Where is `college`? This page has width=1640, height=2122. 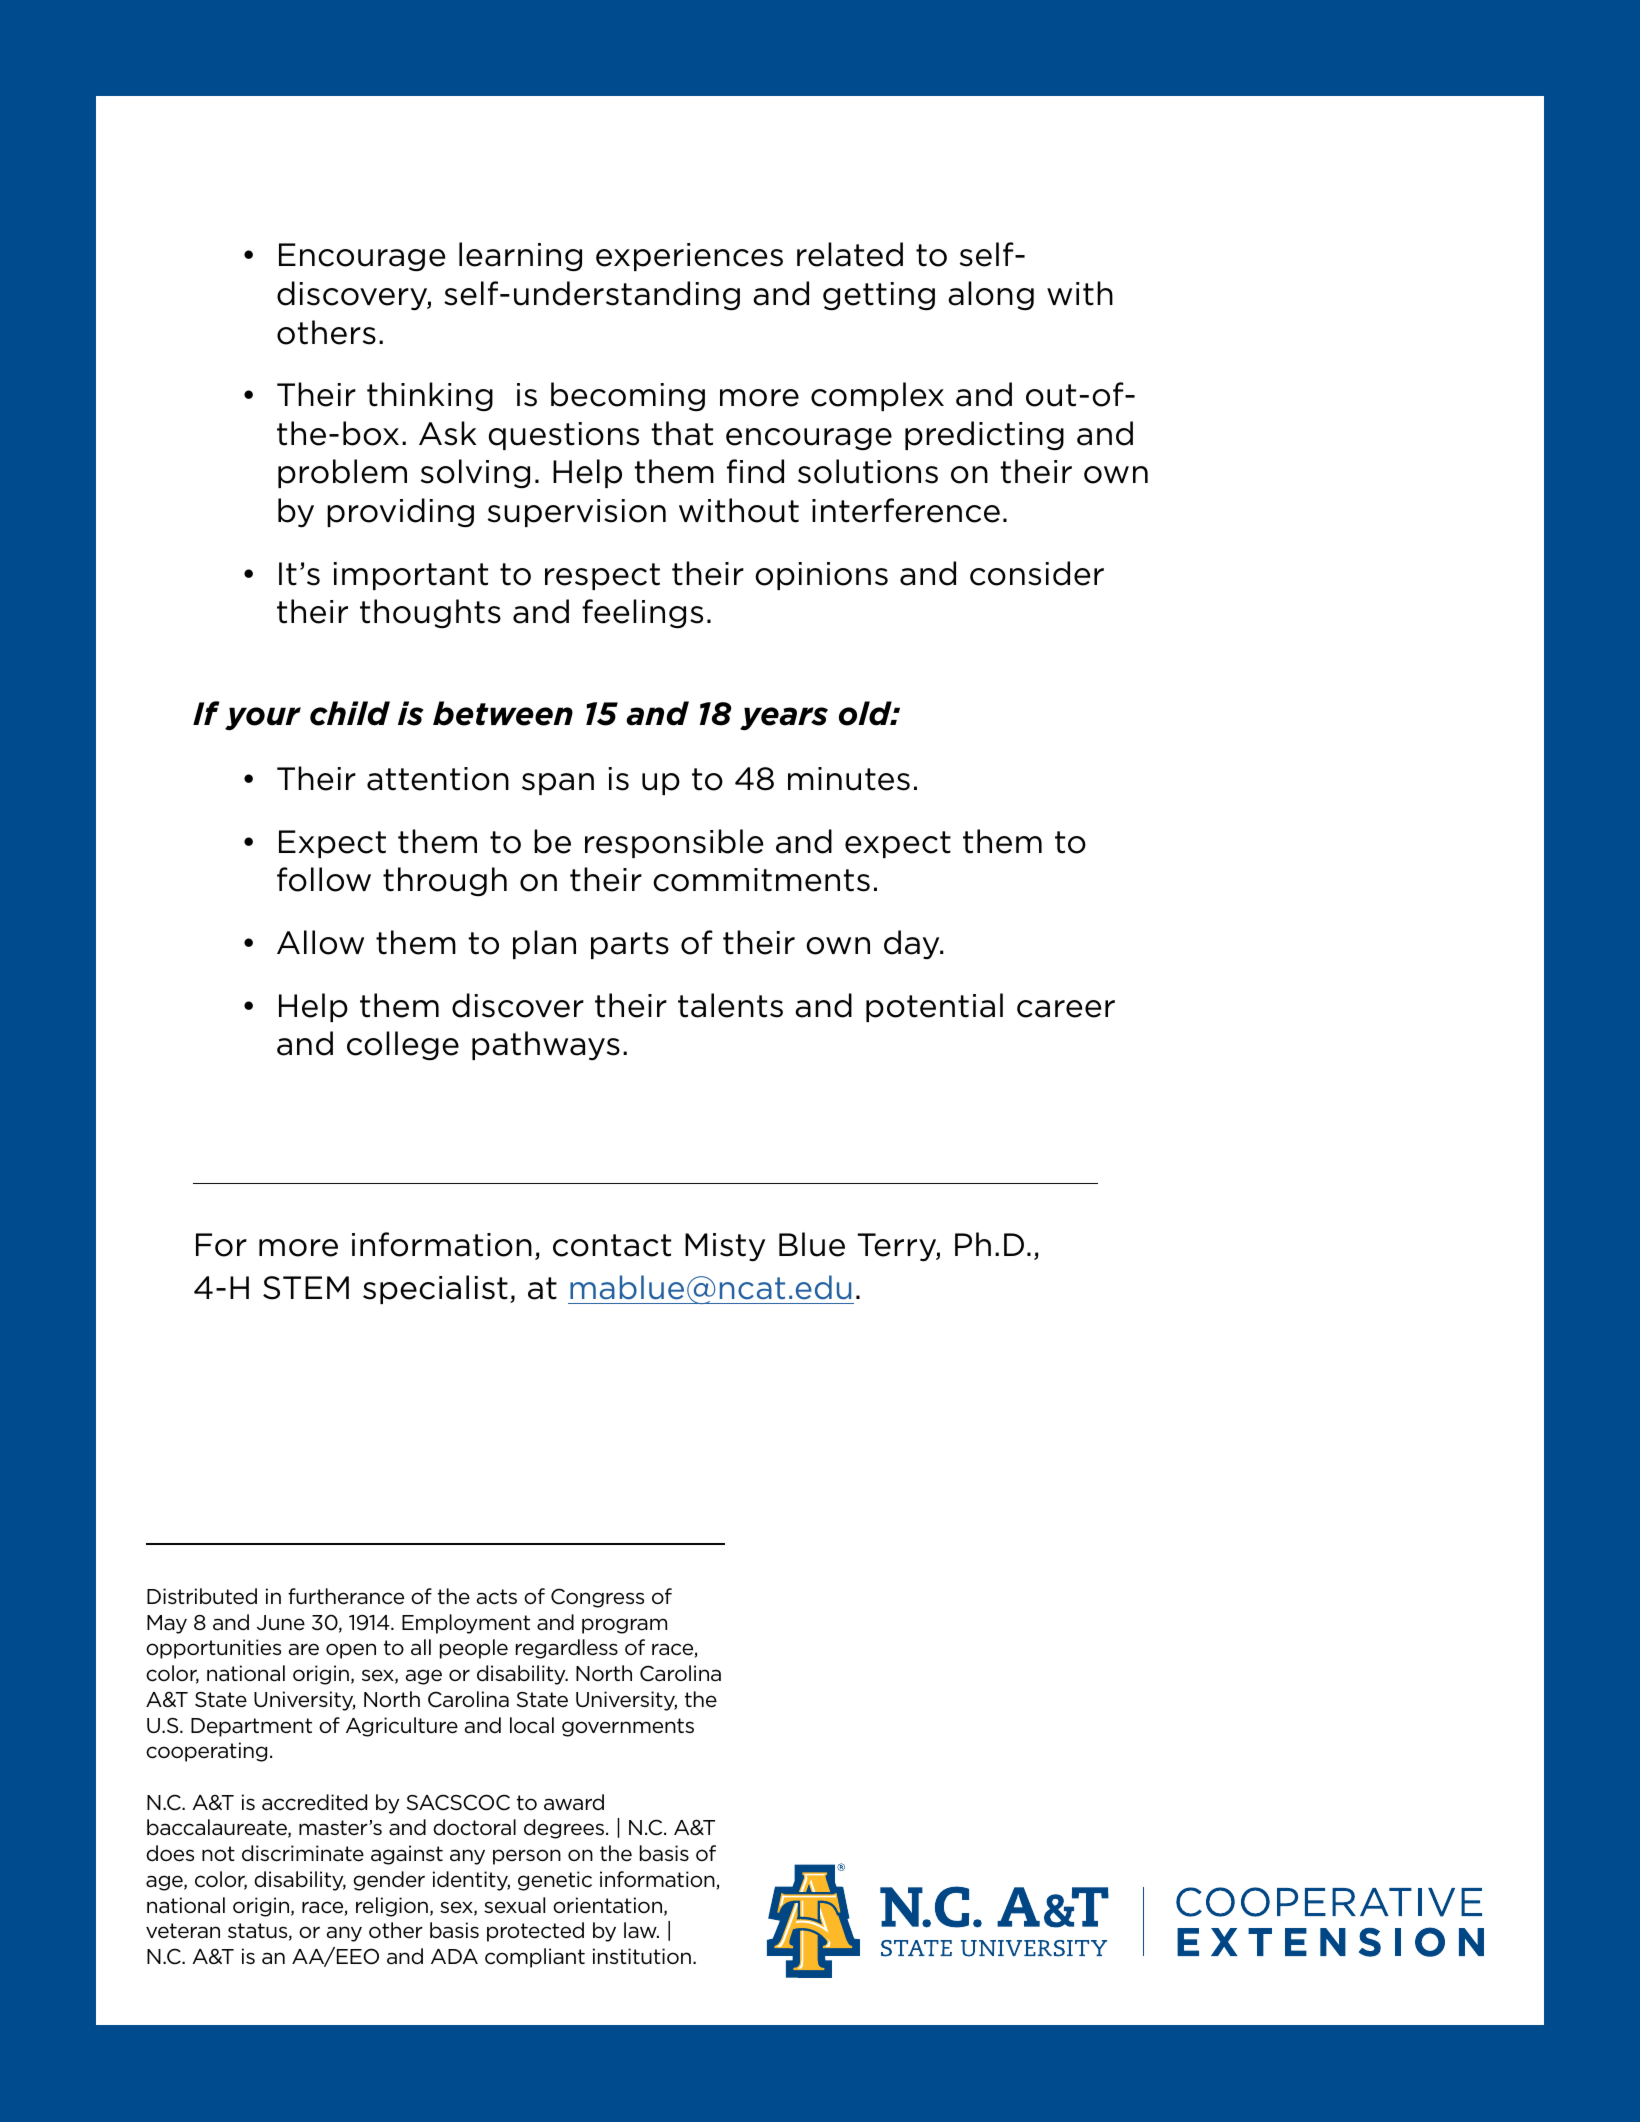 college is located at coordinates (403, 1046).
